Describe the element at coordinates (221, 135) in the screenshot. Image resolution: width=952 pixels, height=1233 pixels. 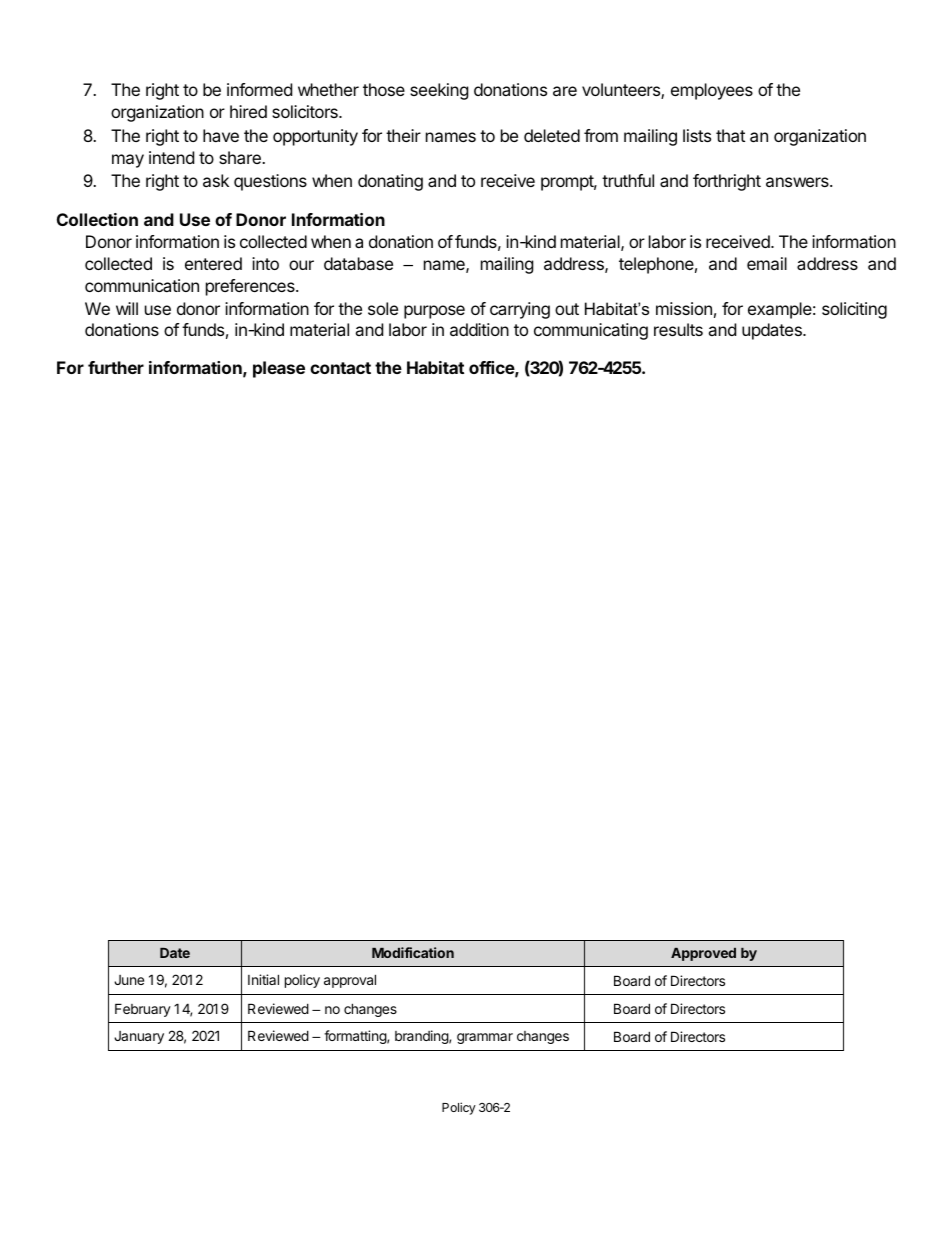
I see `have` at that location.
